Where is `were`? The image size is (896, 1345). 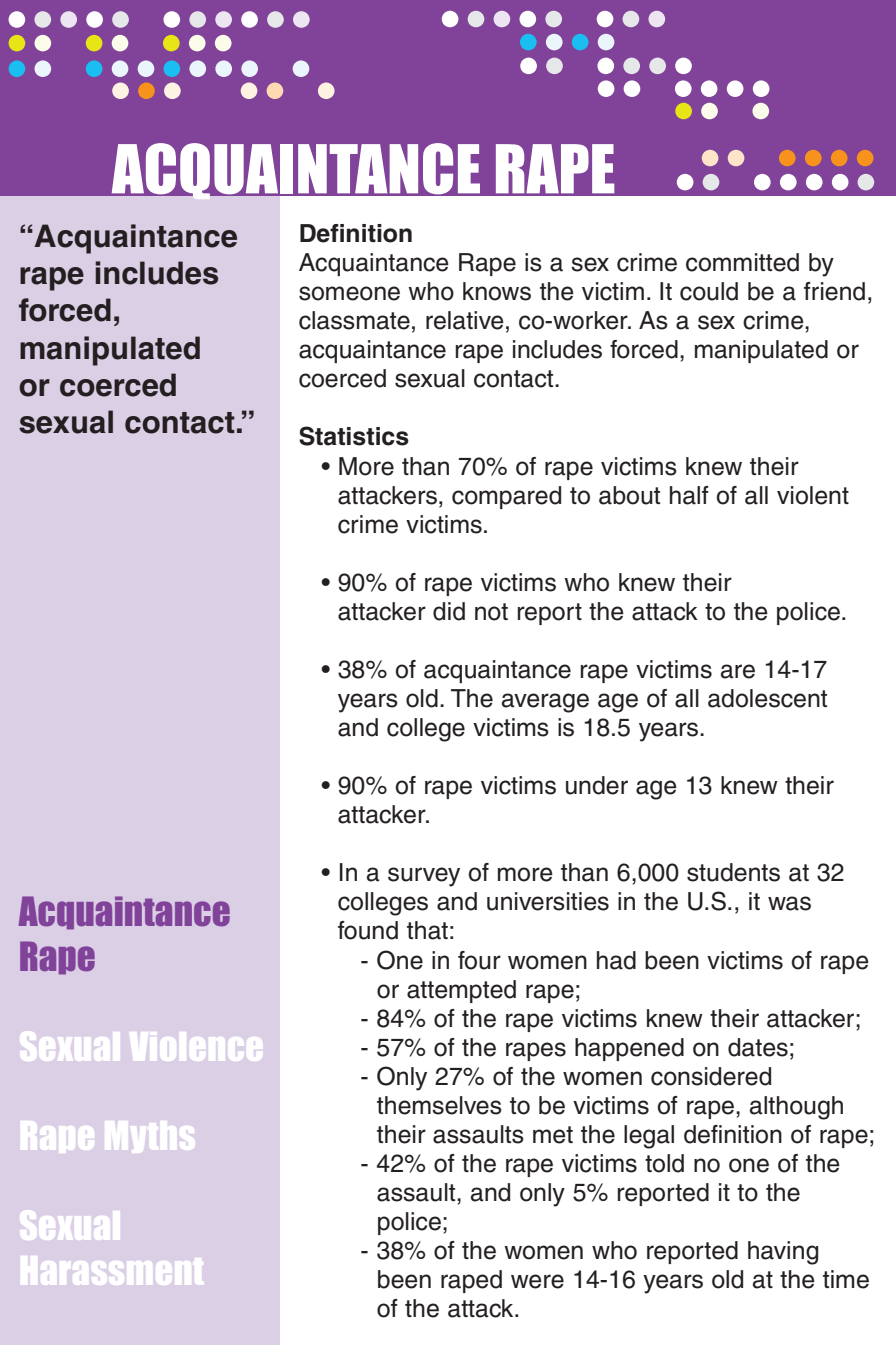
were is located at coordinates (537, 1281).
